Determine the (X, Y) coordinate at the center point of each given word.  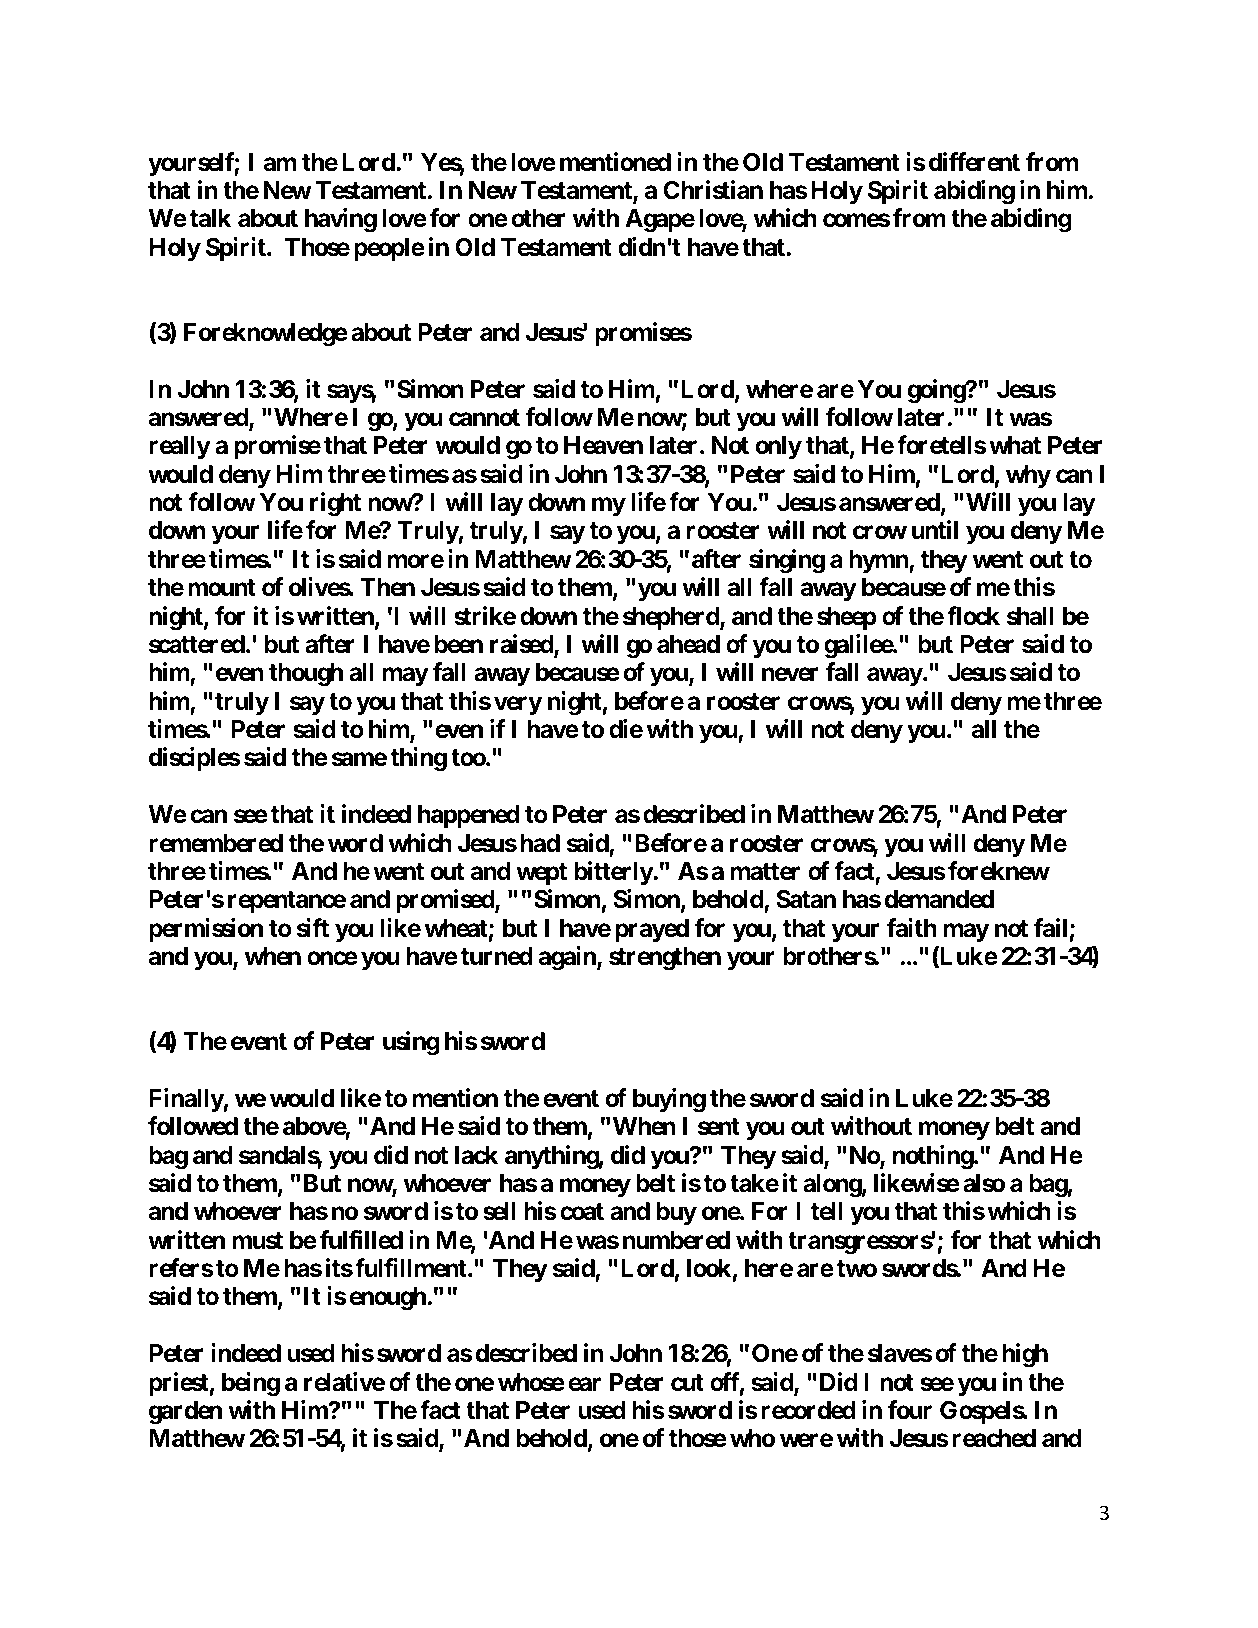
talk (210, 218)
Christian (713, 190)
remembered (216, 843)
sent (719, 1127)
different (974, 162)
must (257, 1241)
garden (185, 1413)
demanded (939, 899)
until (935, 529)
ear (584, 1384)
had (540, 843)
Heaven (603, 445)
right (335, 504)
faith (912, 928)
